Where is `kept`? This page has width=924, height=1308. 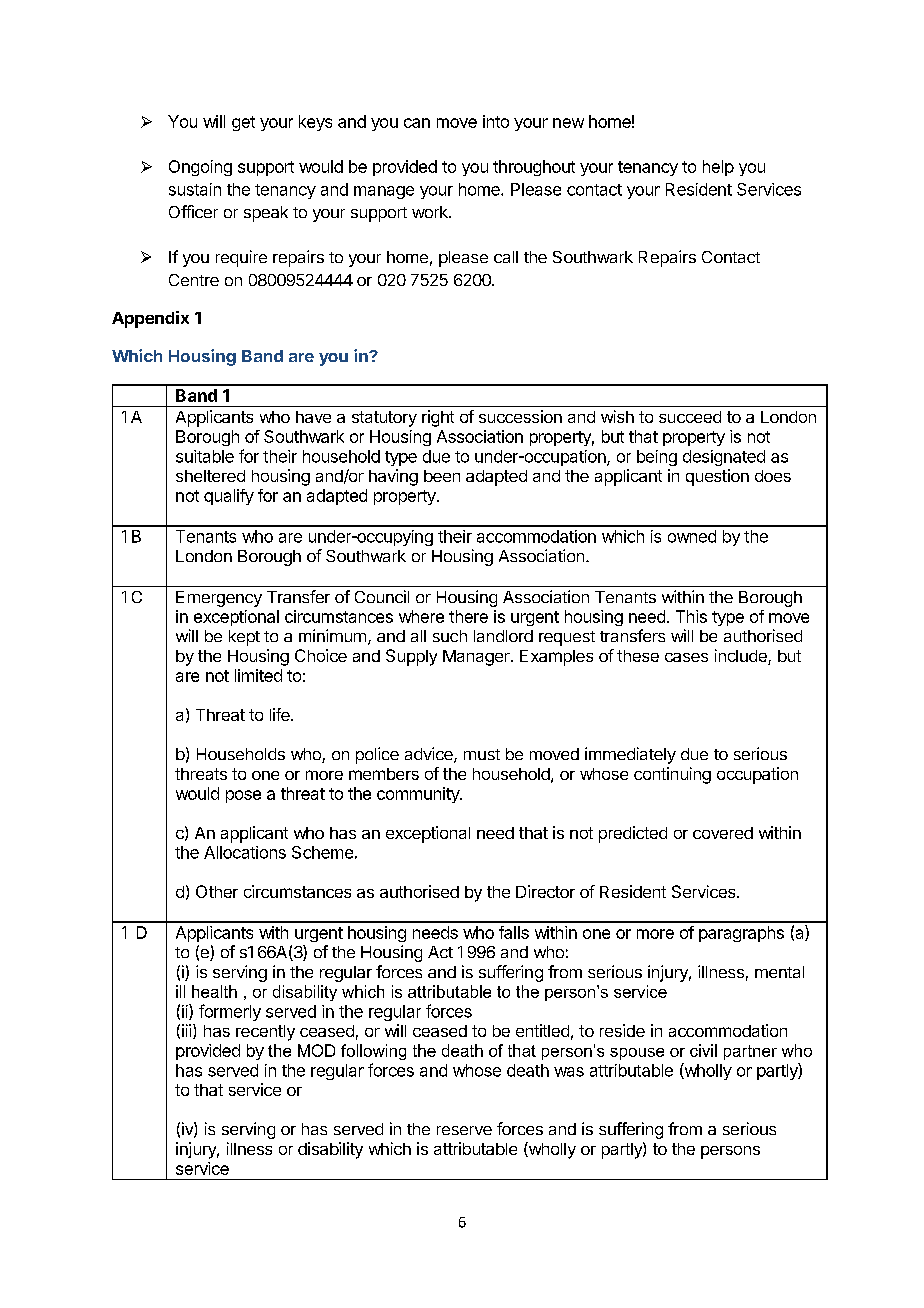 kept is located at coordinates (244, 638).
